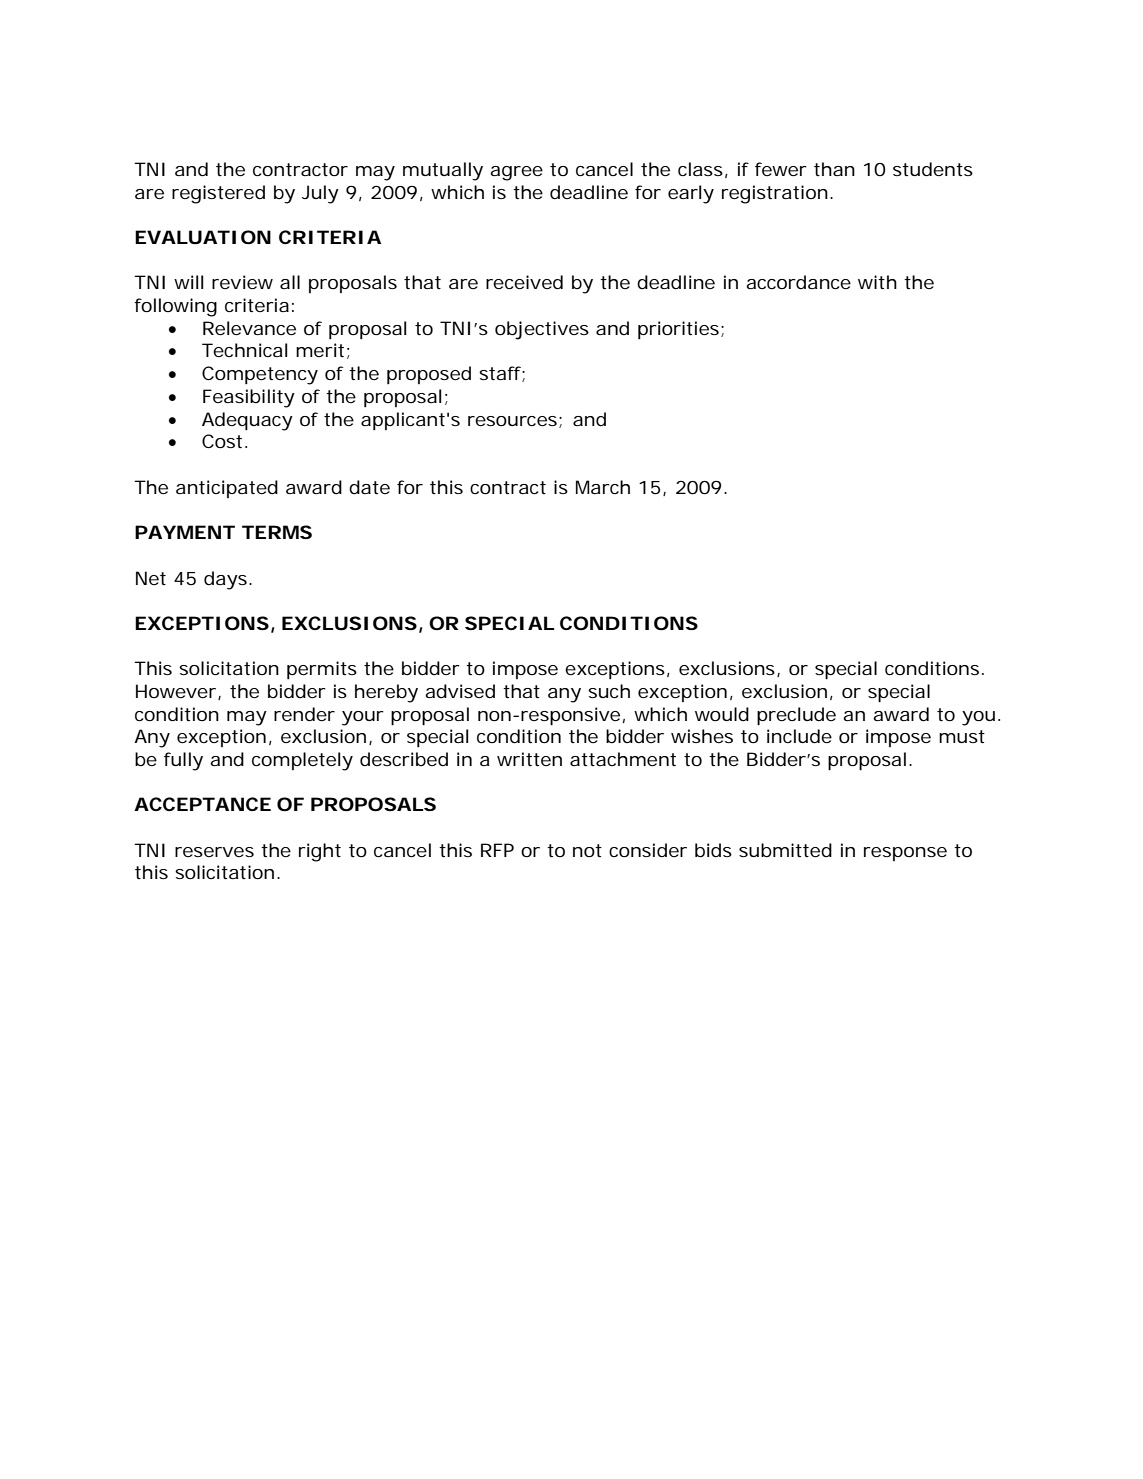 The height and width of the screenshot is (1479, 1143). Describe the element at coordinates (218, 194) in the screenshot. I see `registered` at that location.
